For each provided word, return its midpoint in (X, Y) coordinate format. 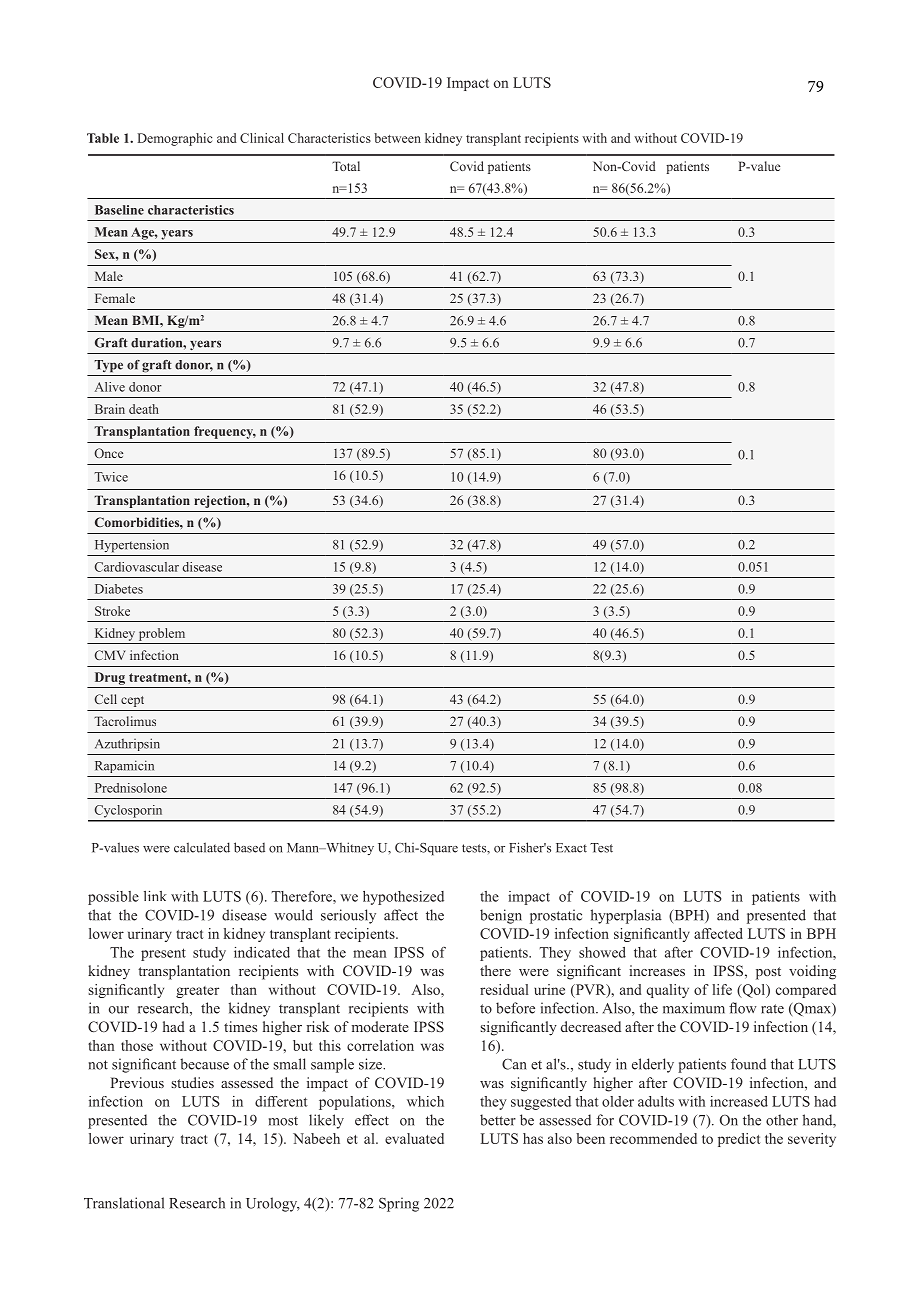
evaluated (414, 1138)
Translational (124, 1203)
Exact (571, 848)
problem (162, 634)
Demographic (175, 139)
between (397, 138)
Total (346, 166)
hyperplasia (626, 916)
